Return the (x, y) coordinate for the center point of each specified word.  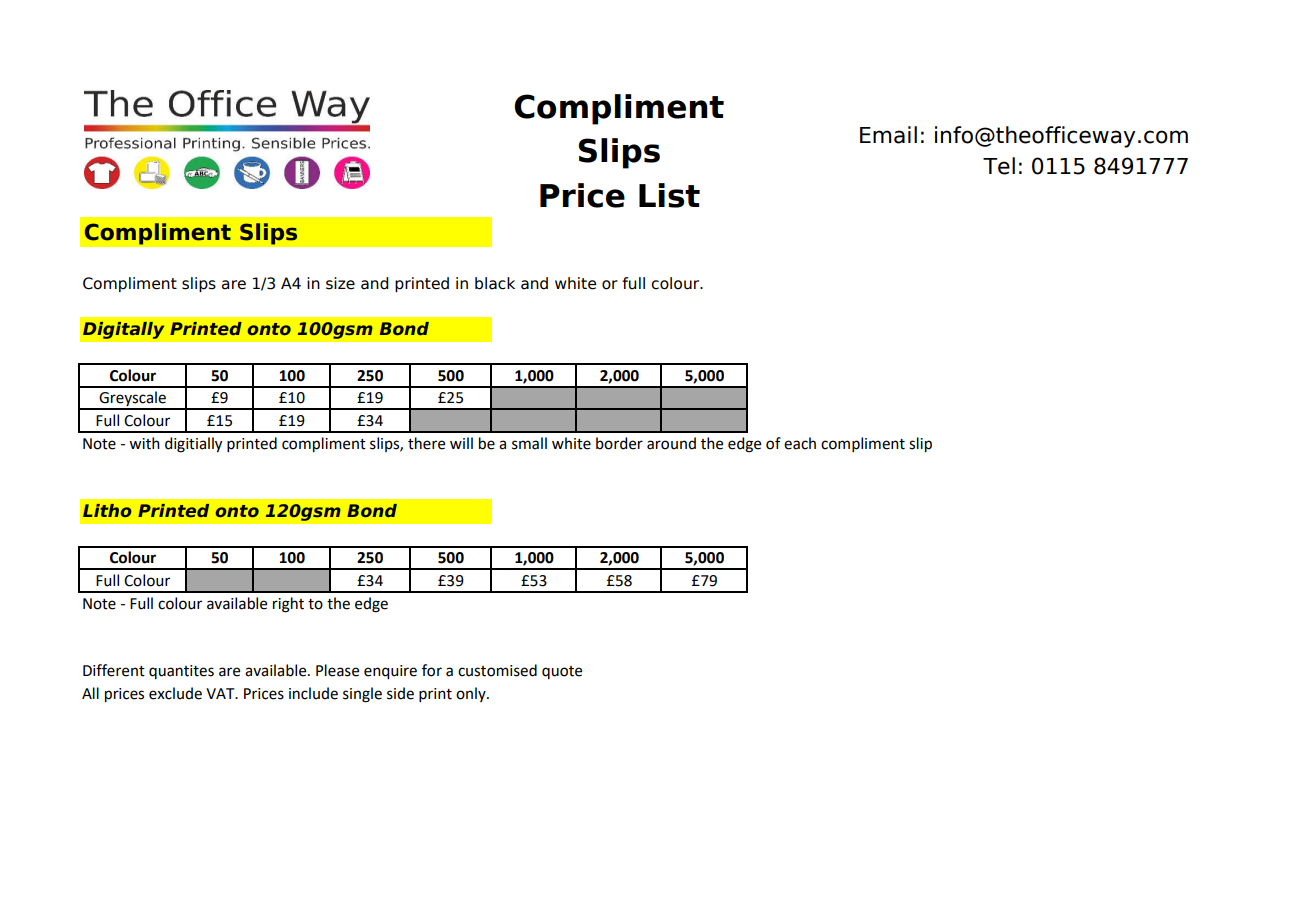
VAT (221, 693)
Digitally (123, 330)
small (529, 443)
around (671, 443)
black (495, 283)
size (340, 283)
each (800, 443)
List (669, 195)
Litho (107, 510)
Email (888, 135)
